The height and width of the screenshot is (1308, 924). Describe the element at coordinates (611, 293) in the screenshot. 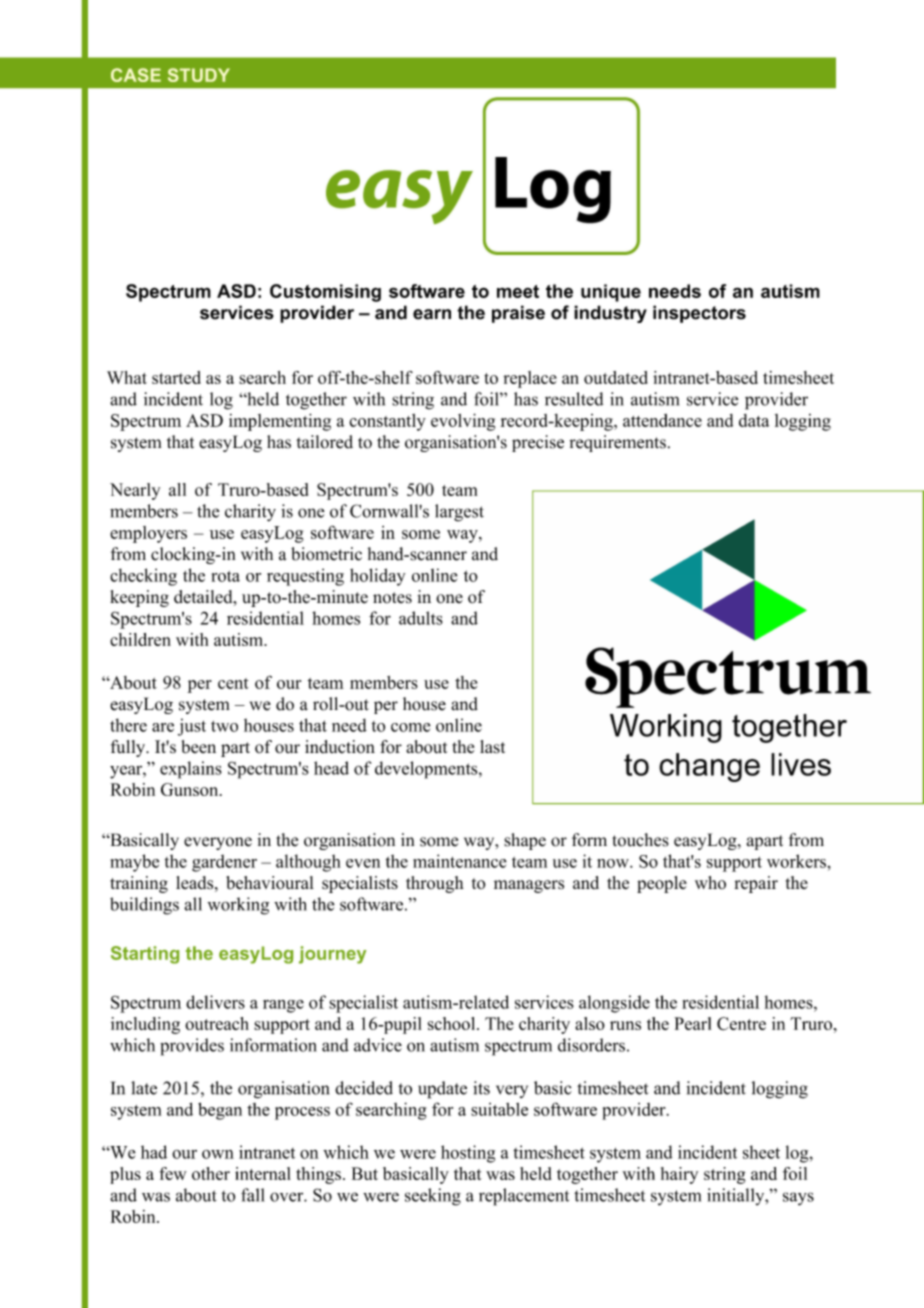

I see `unique` at that location.
